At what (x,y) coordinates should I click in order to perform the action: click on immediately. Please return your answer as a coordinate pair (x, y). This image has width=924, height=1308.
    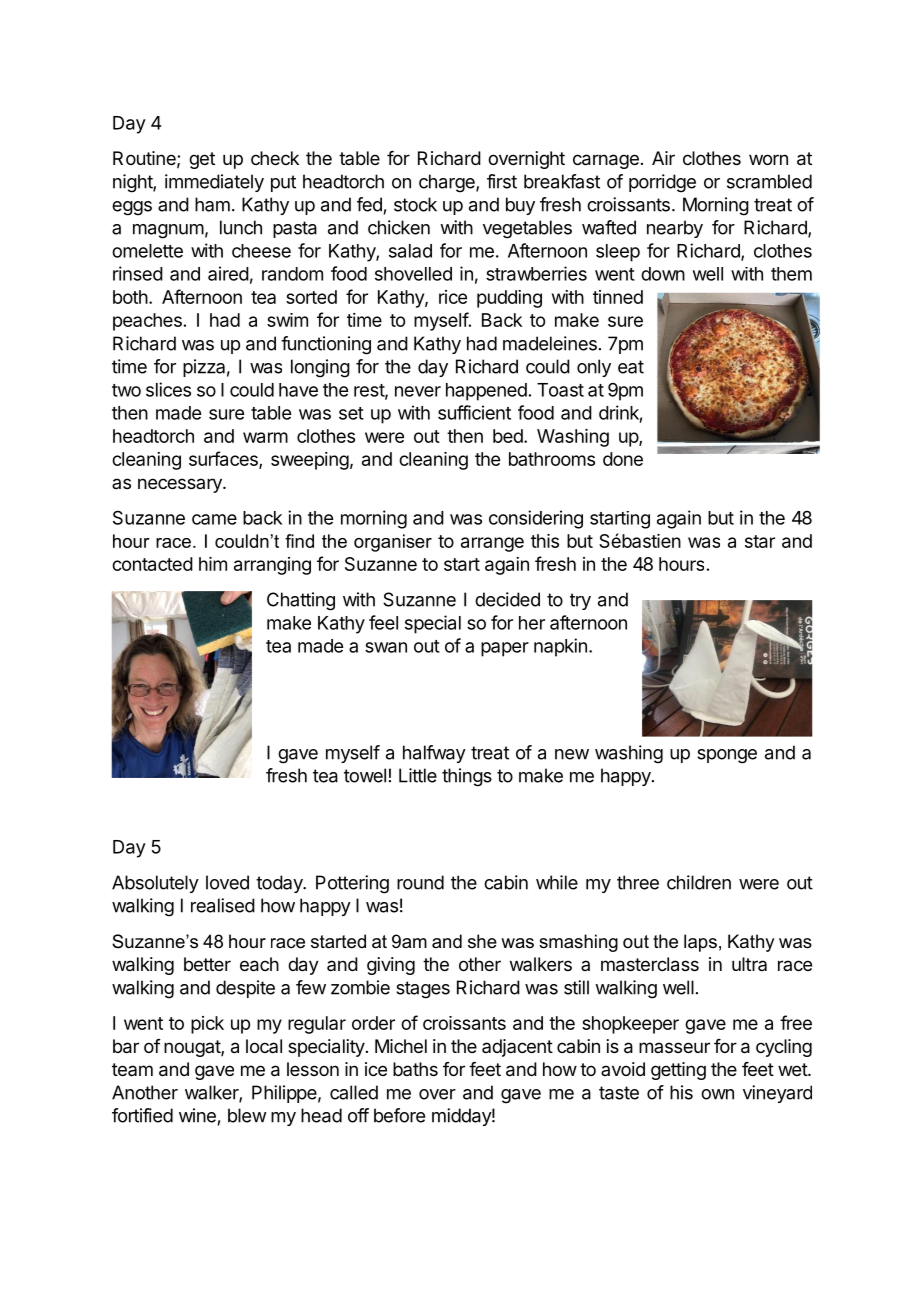
    Looking at the image, I should click on (214, 183).
